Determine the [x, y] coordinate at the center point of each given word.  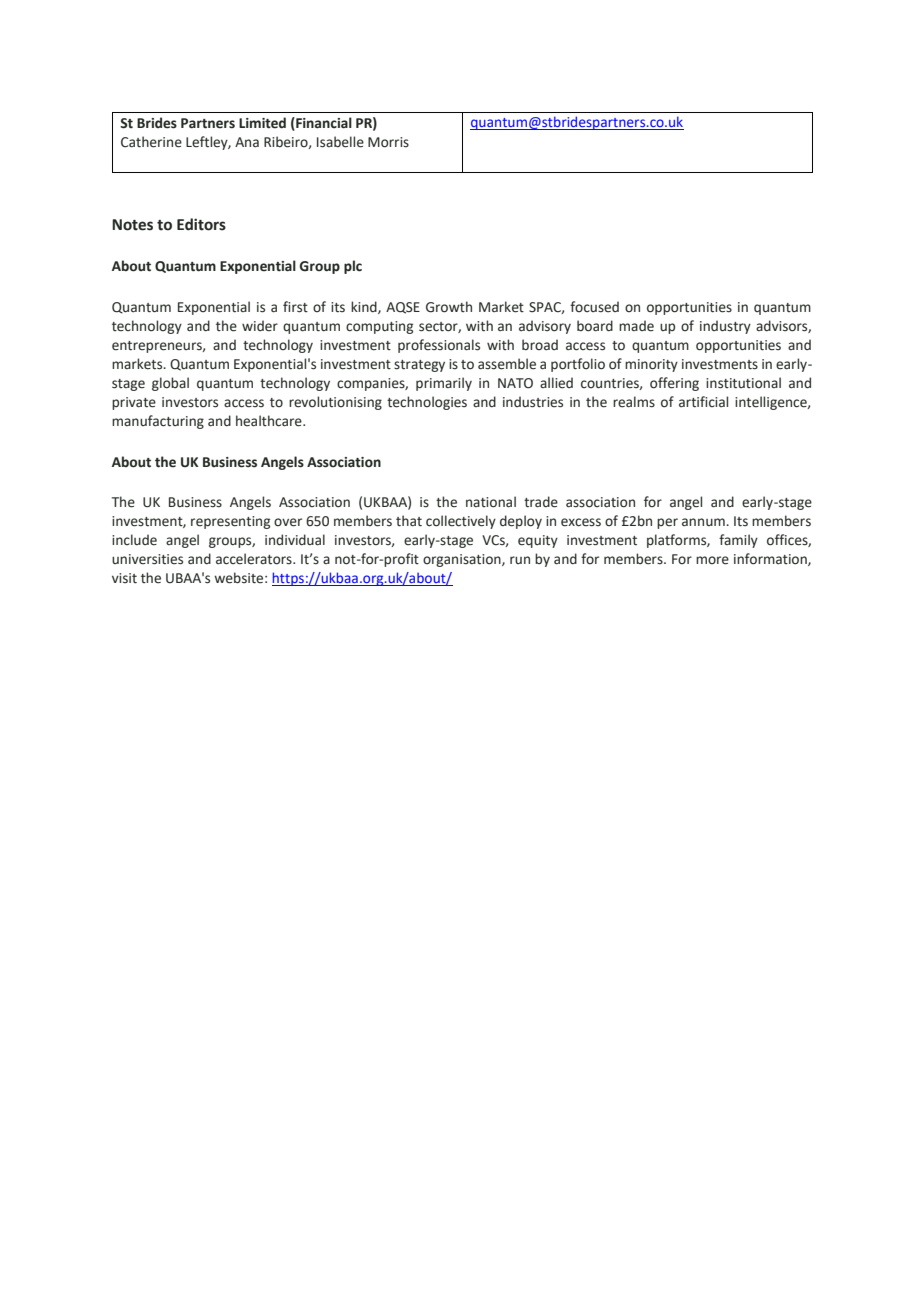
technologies [427, 403]
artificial [703, 402]
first [295, 307]
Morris [388, 142]
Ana [247, 142]
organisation [463, 560]
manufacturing [158, 422]
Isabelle [340, 142]
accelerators [255, 559]
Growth [449, 307]
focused [594, 307]
